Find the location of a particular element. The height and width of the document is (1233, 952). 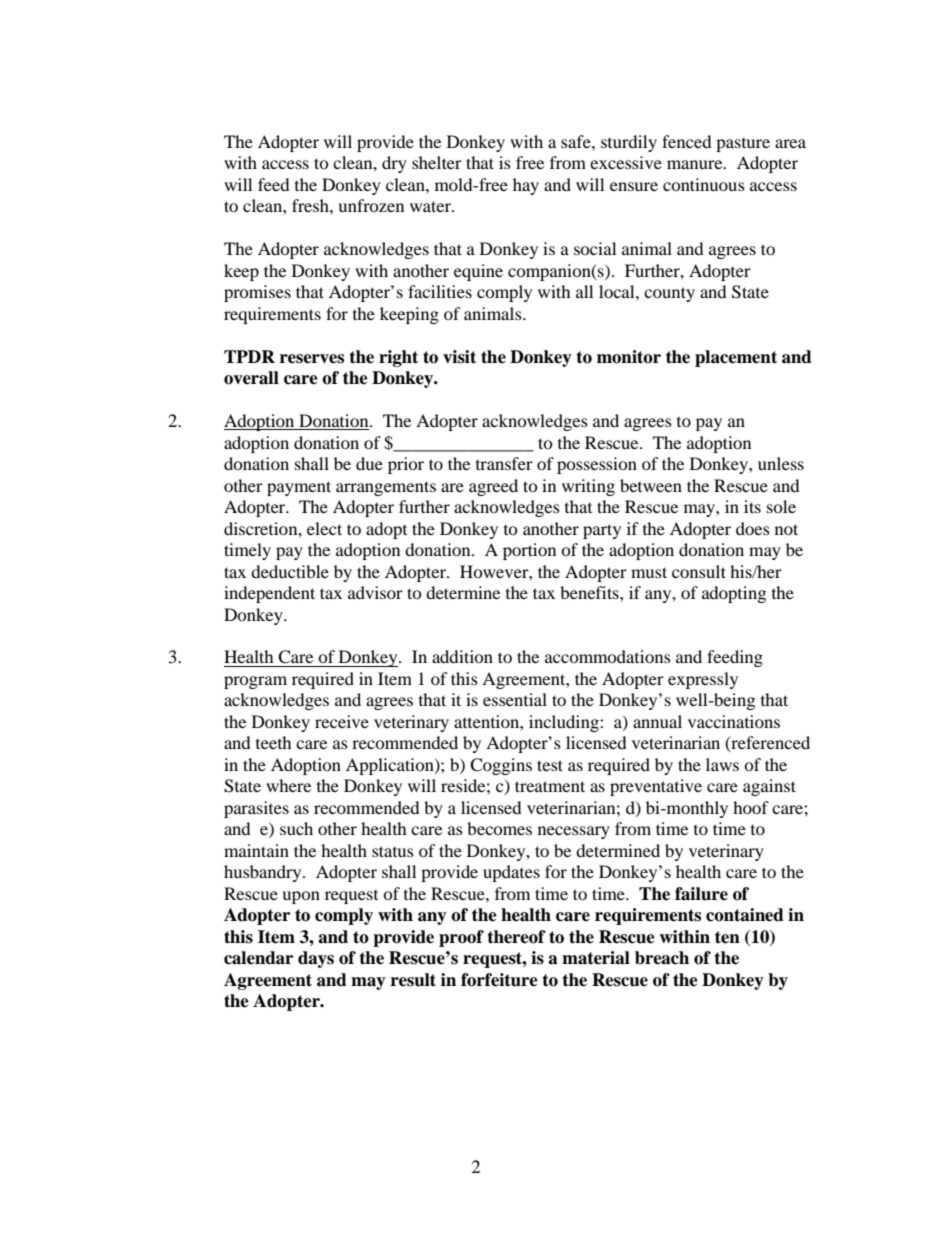

essential is located at coordinates (515, 699).
